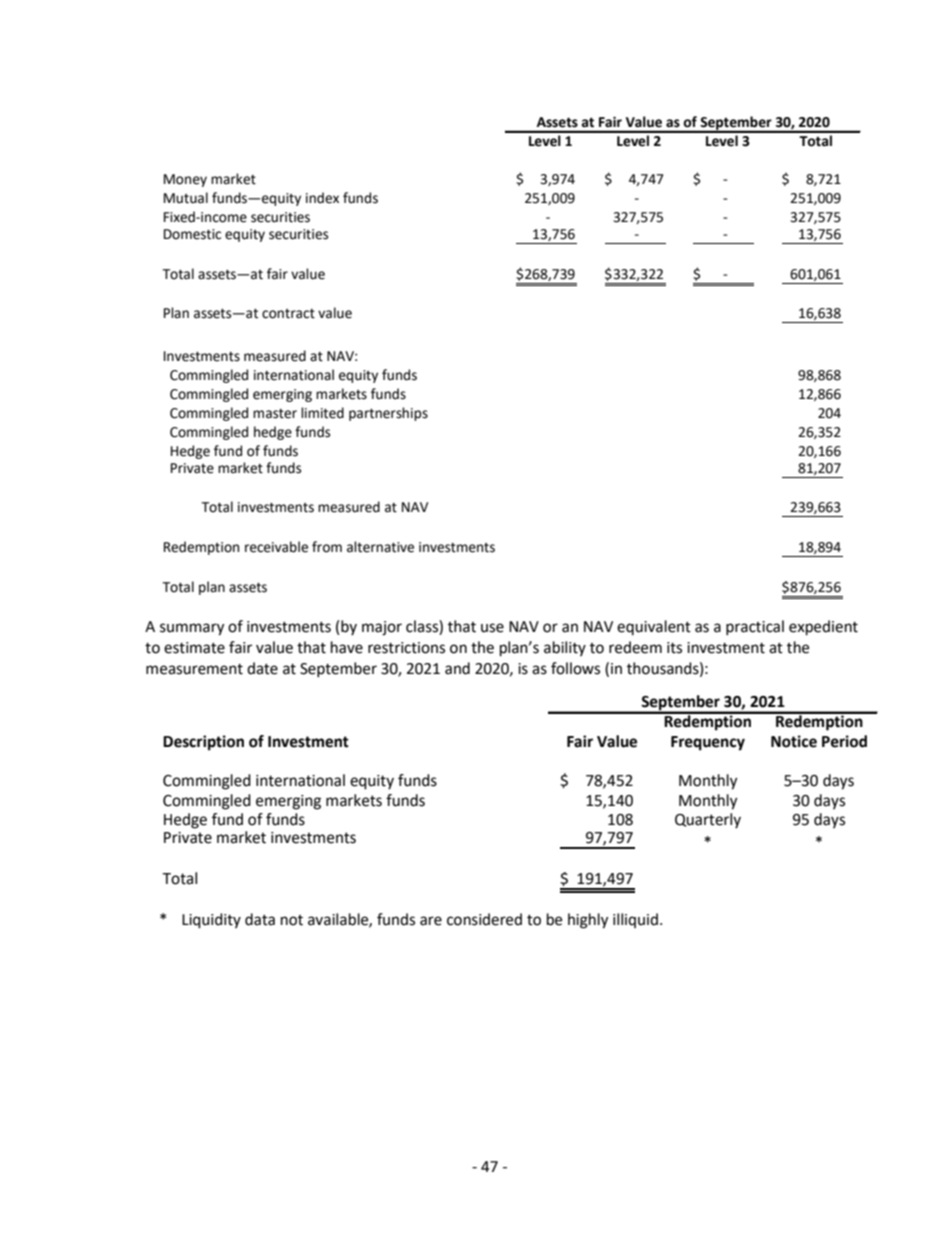  What do you see at coordinates (276, 547) in the page?
I see `receivable` at bounding box center [276, 547].
